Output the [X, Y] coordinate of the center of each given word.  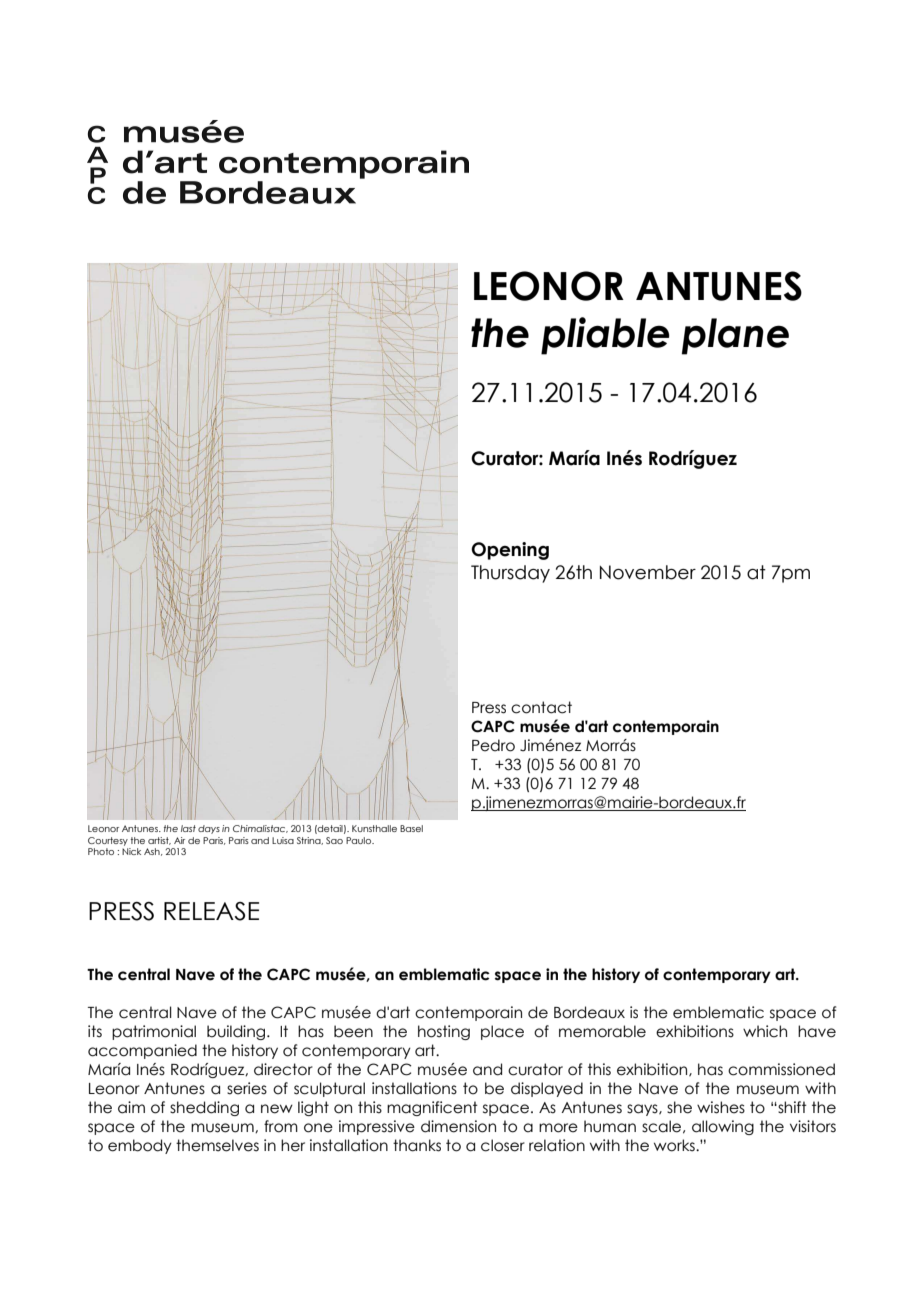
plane [735, 336]
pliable [605, 336]
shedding [204, 1108]
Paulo [360, 840]
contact [541, 707]
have [817, 1031]
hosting [444, 1032]
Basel [411, 828]
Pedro [493, 745]
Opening [510, 551]
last [188, 828]
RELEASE [211, 911]
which [765, 1031]
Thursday [510, 574]
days [209, 829]
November [648, 572]
